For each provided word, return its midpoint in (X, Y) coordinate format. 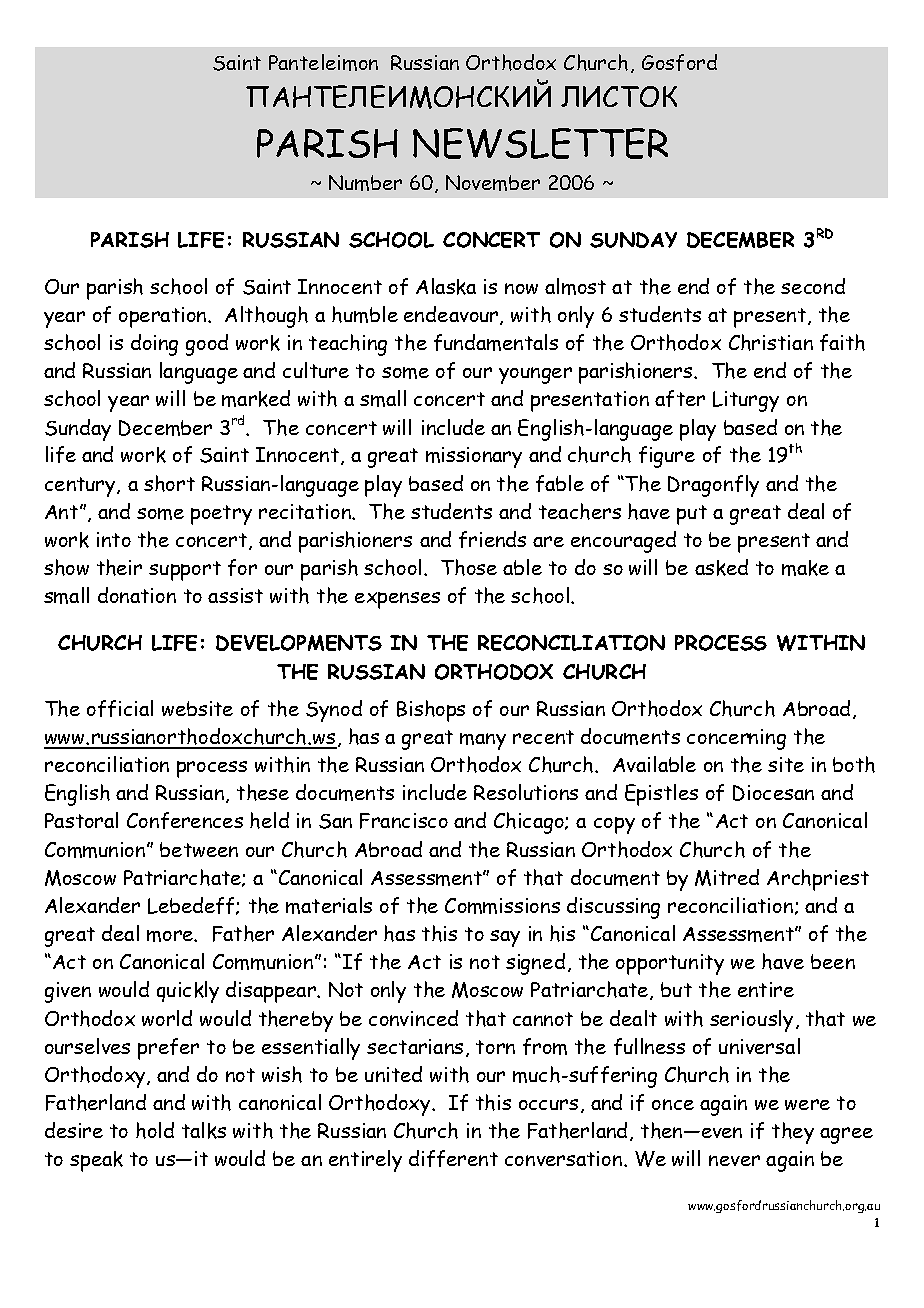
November (493, 183)
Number (365, 183)
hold (155, 1130)
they (793, 1133)
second (813, 286)
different (453, 1158)
